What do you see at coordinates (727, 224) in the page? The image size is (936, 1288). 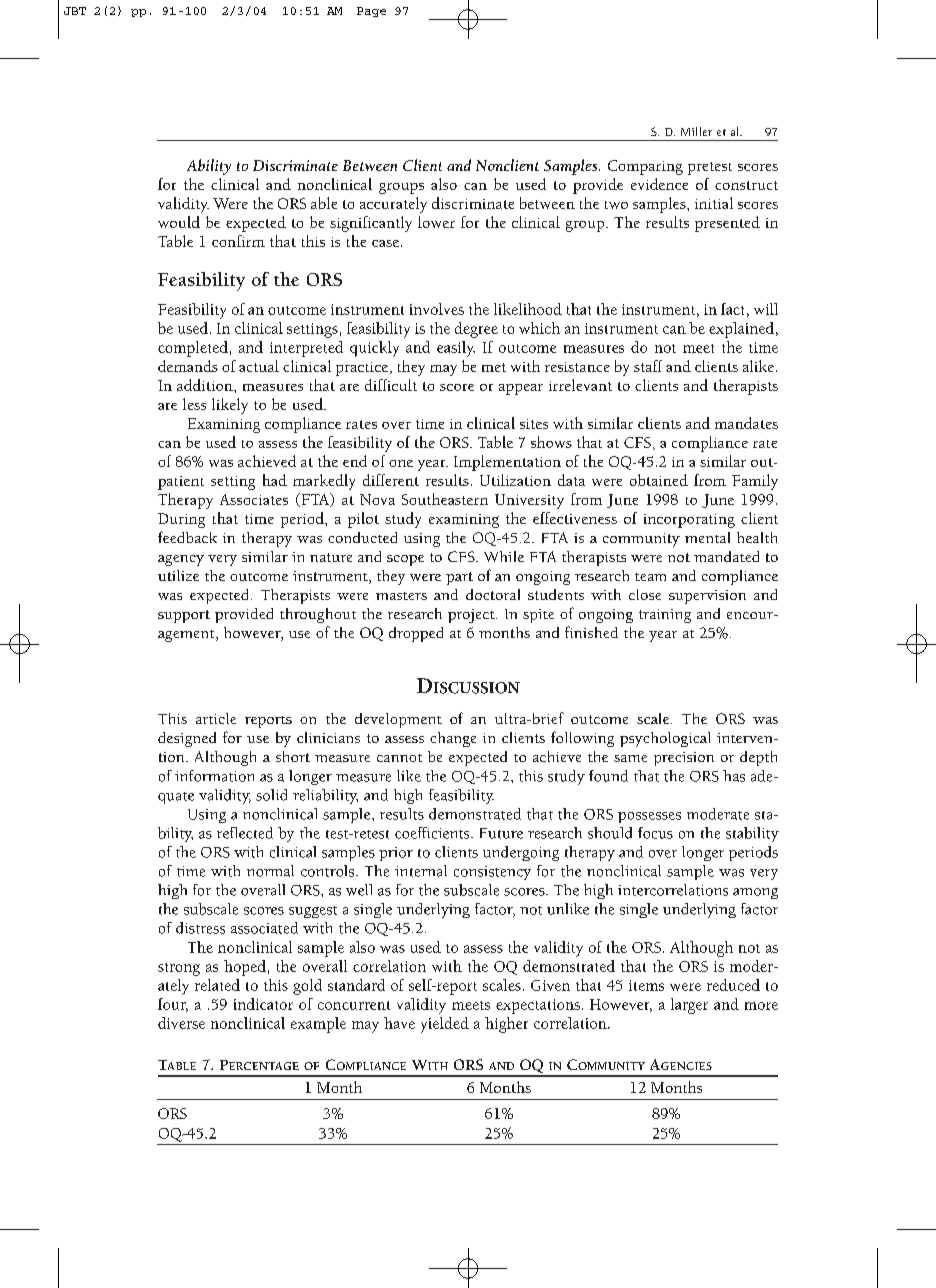 I see `presented` at bounding box center [727, 224].
